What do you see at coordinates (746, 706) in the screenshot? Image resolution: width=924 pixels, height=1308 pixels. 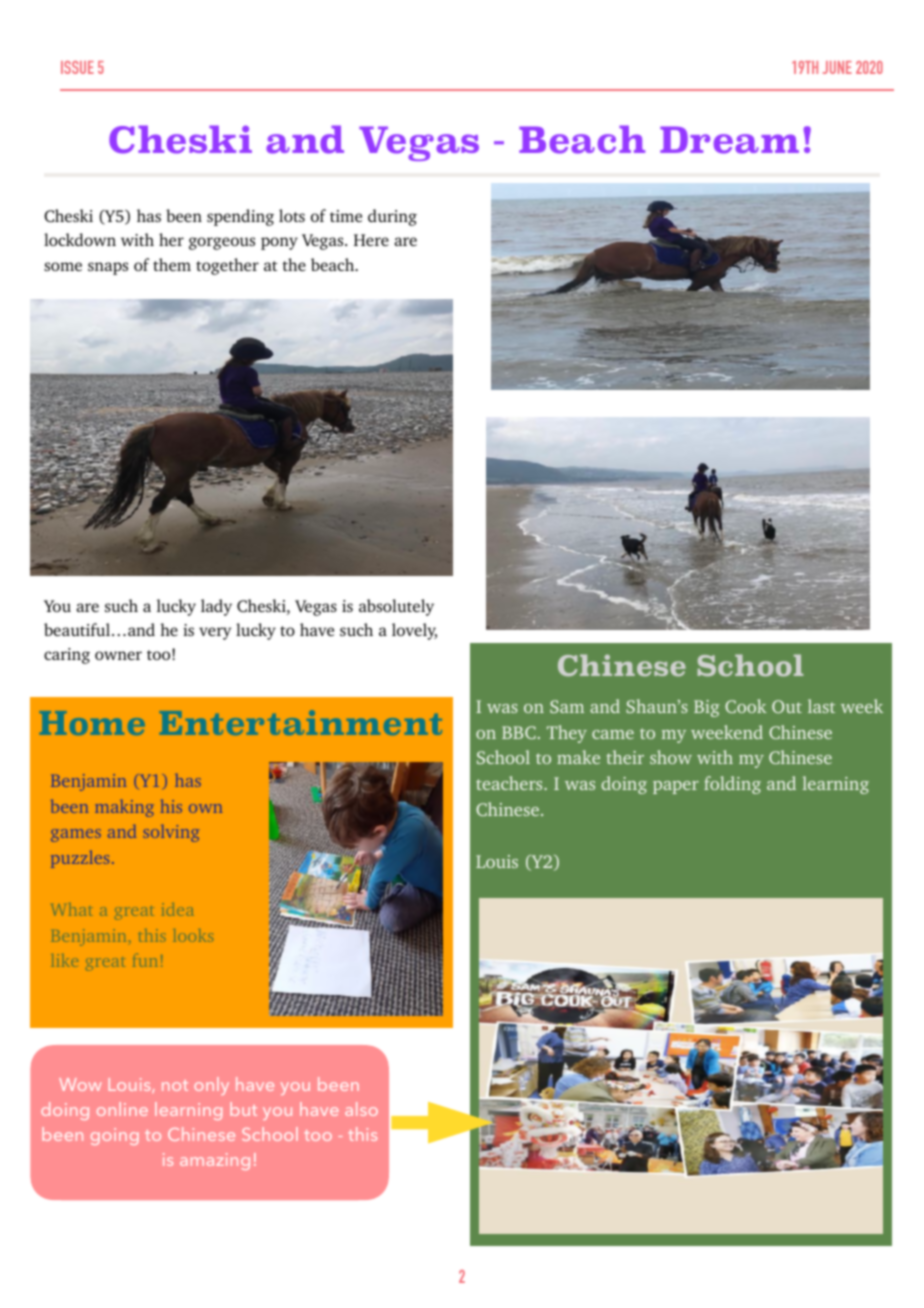 I see `Cook` at bounding box center [746, 706].
